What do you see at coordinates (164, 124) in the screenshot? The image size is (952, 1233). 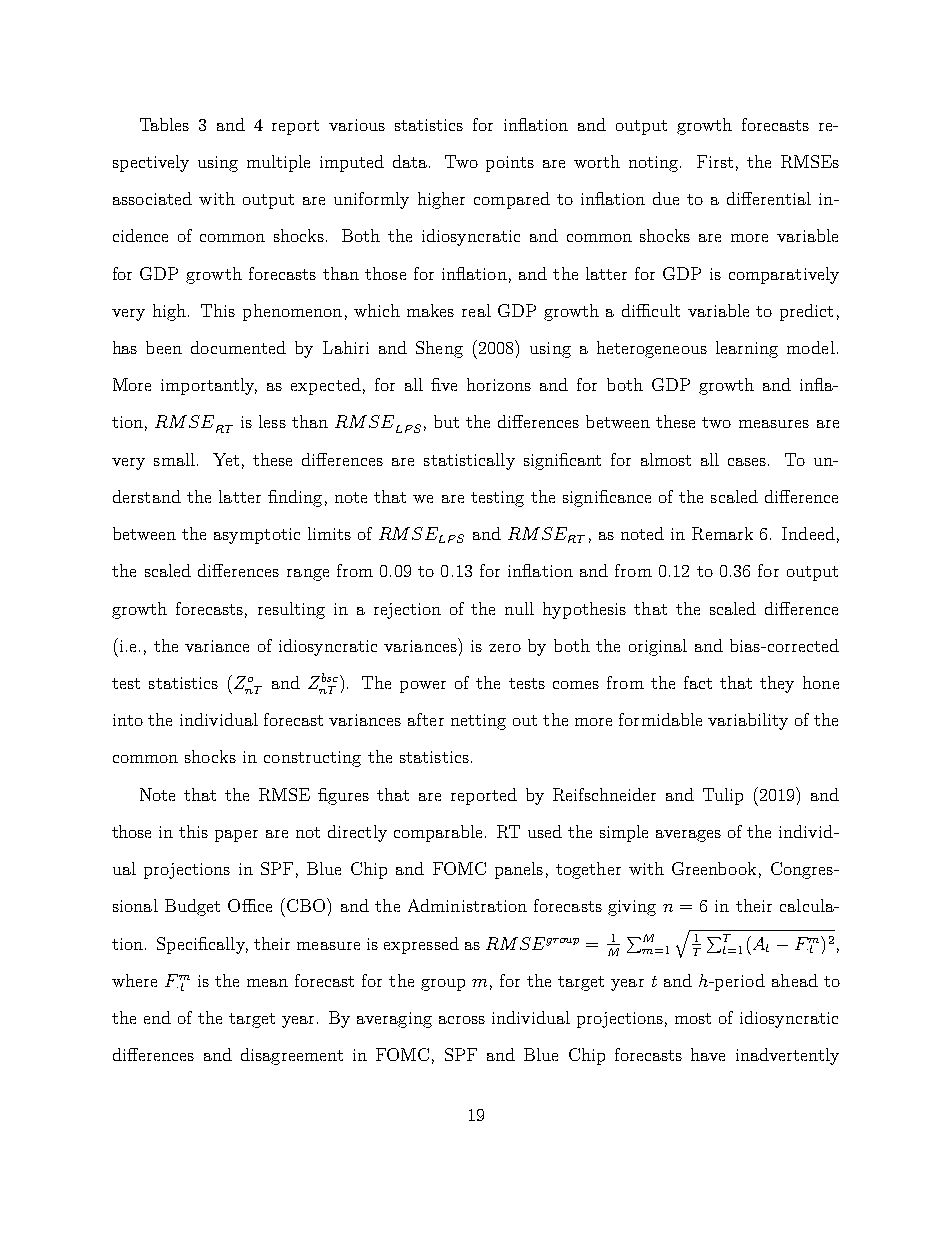 I see `Tables` at bounding box center [164, 124].
